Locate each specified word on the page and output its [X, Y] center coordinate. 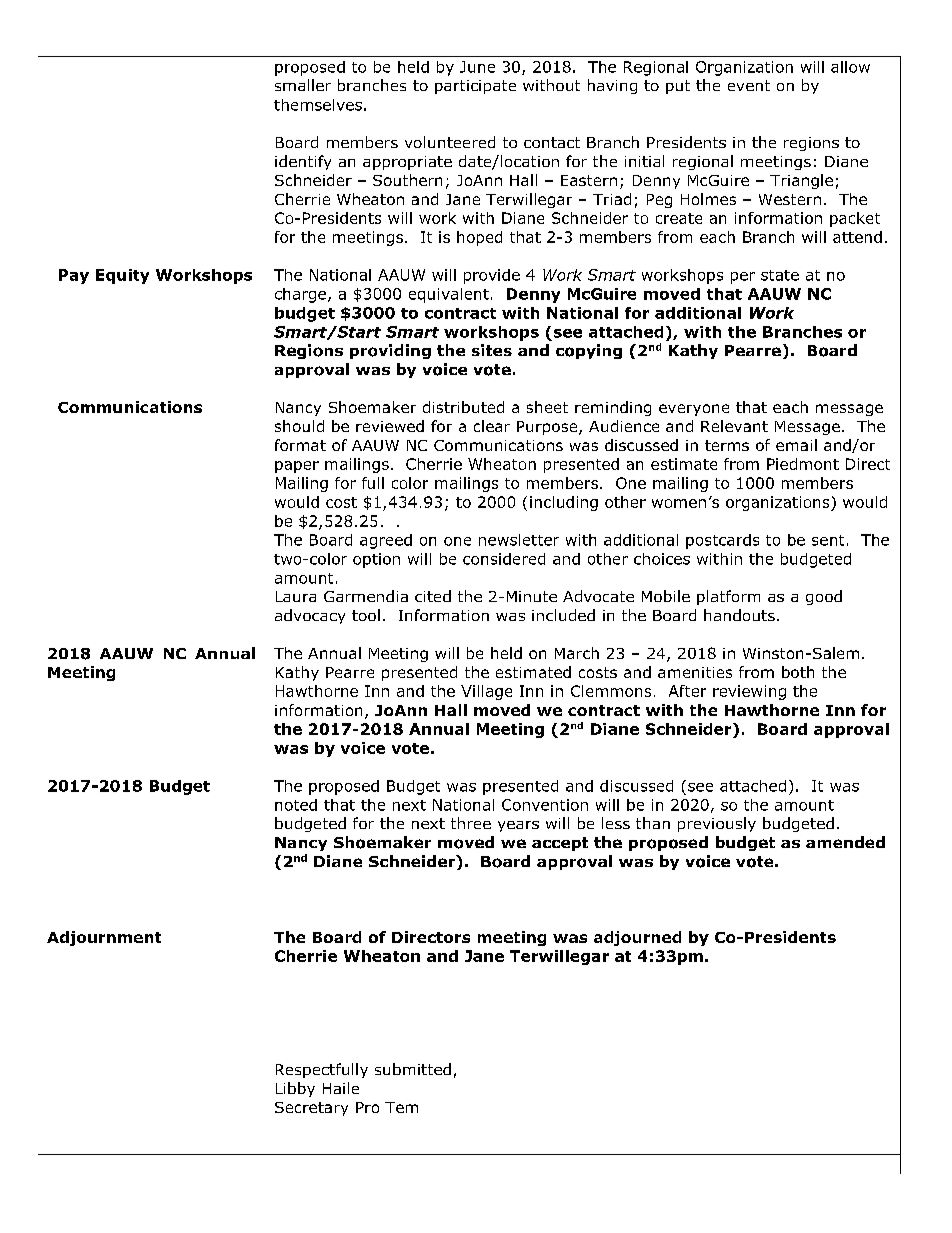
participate [475, 87]
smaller [303, 85]
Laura [296, 596]
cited [433, 596]
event [749, 85]
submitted [413, 1069]
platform [728, 597]
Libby [295, 1089]
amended [845, 842]
